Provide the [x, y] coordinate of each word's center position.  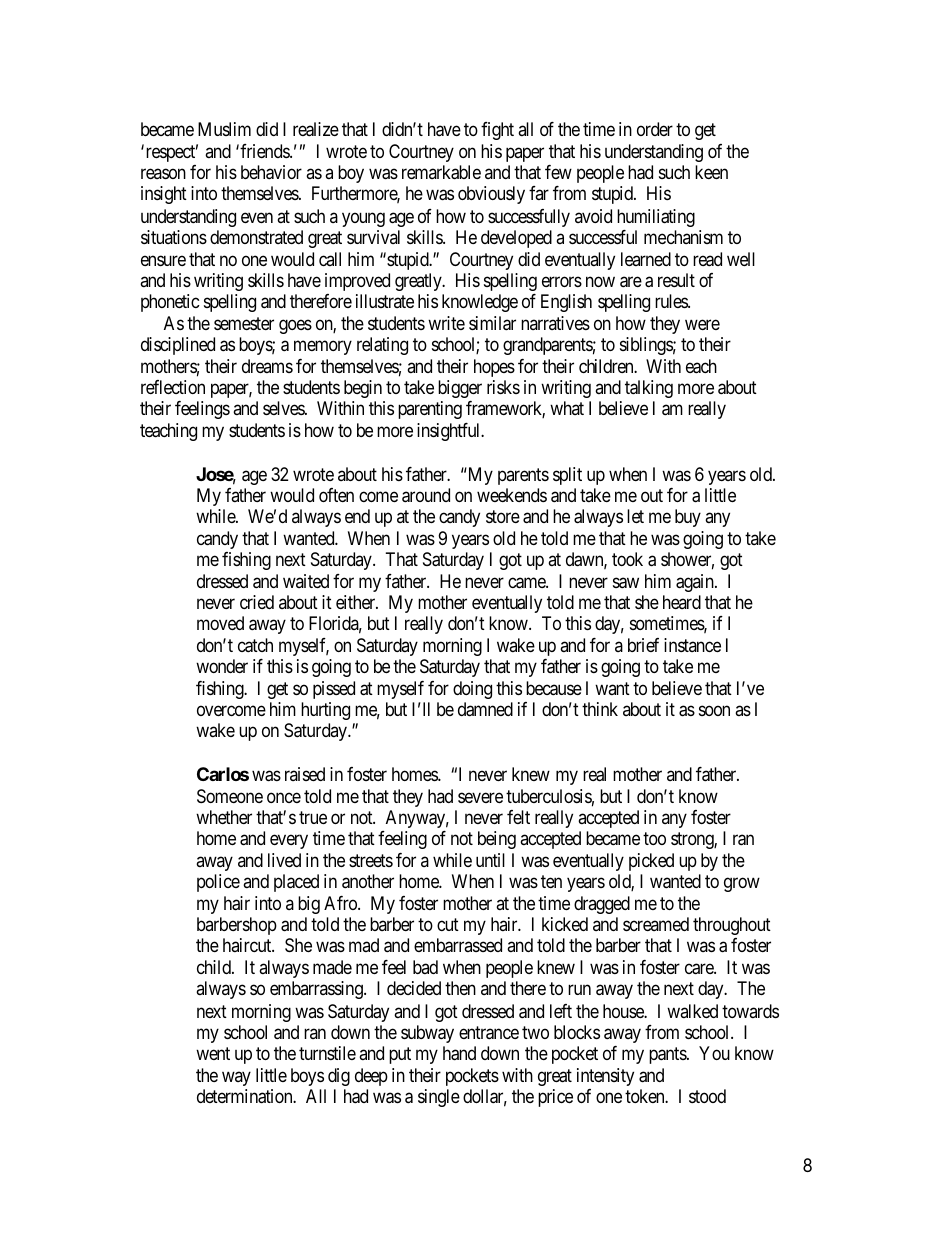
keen [711, 172]
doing [472, 690]
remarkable [441, 172]
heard [682, 602]
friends [265, 151]
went [213, 1053]
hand [459, 1053]
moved [220, 623]
